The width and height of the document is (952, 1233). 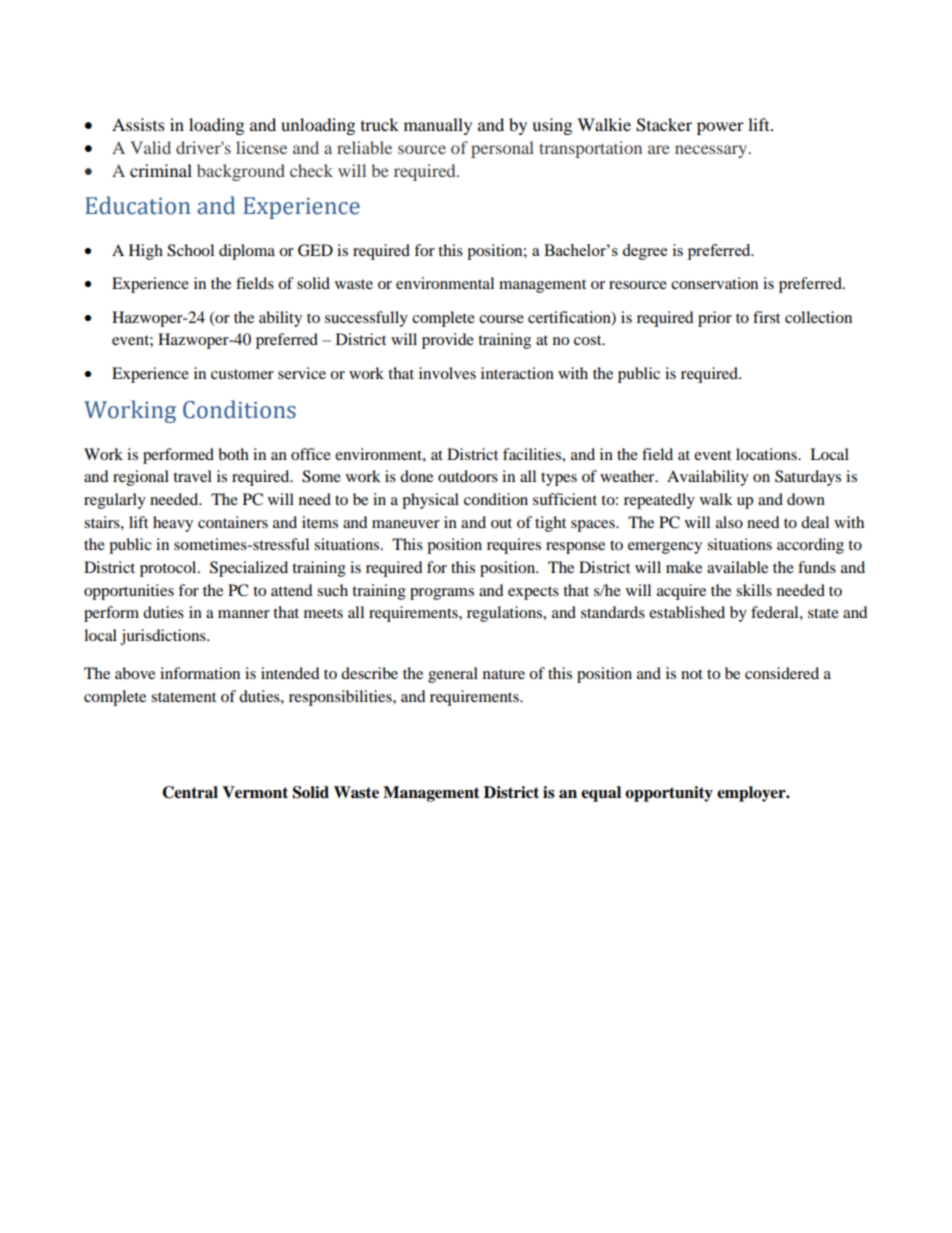 What do you see at coordinates (502, 149) in the document?
I see `personal` at bounding box center [502, 149].
